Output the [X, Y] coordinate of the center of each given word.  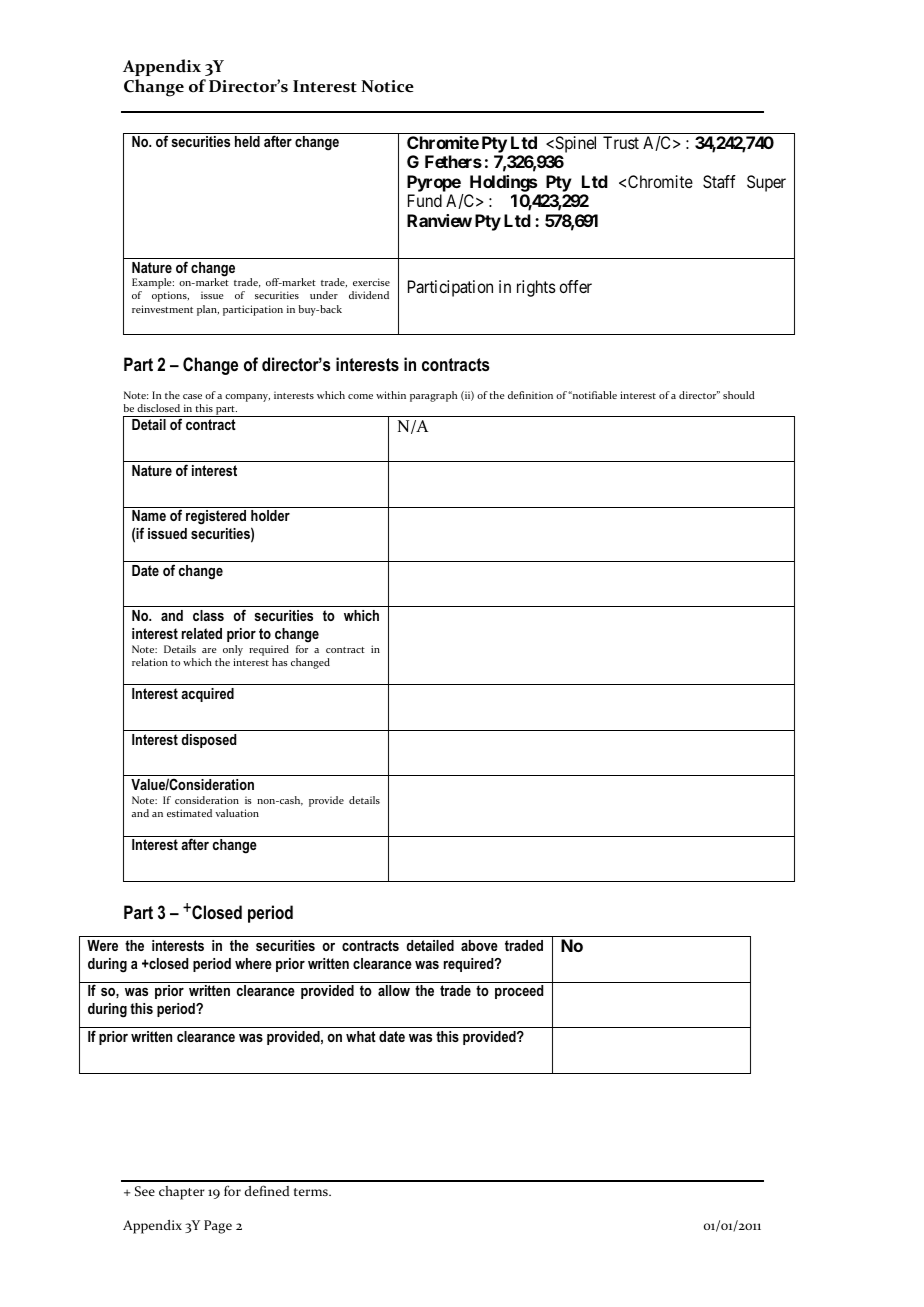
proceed [519, 992]
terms [312, 1192]
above [479, 945]
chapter [182, 1193]
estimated [189, 813]
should [739, 395]
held [247, 141]
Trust [621, 142]
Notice [387, 86]
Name [149, 515]
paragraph [433, 396]
